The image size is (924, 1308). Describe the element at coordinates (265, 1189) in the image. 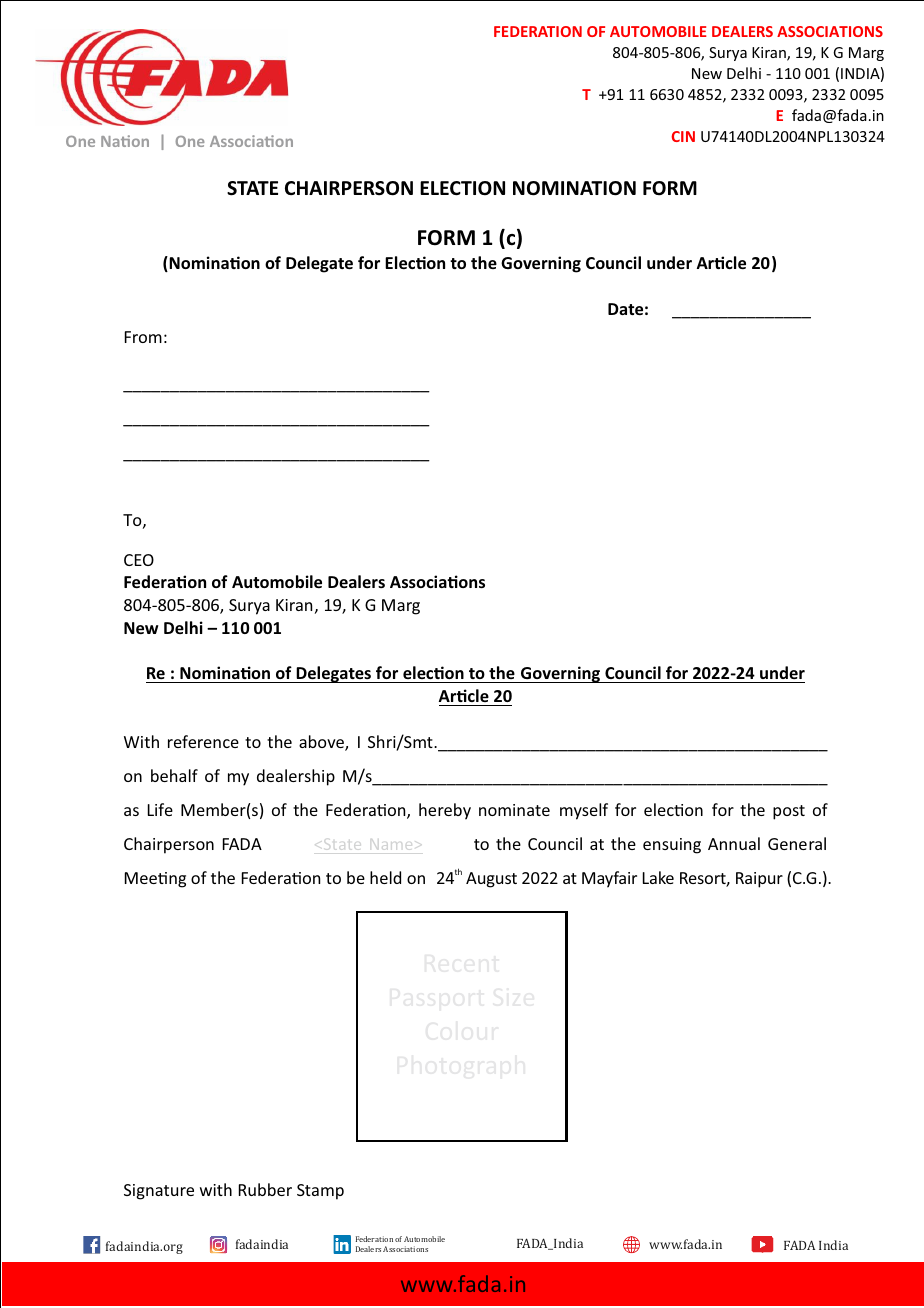

I see `Rubber` at that location.
